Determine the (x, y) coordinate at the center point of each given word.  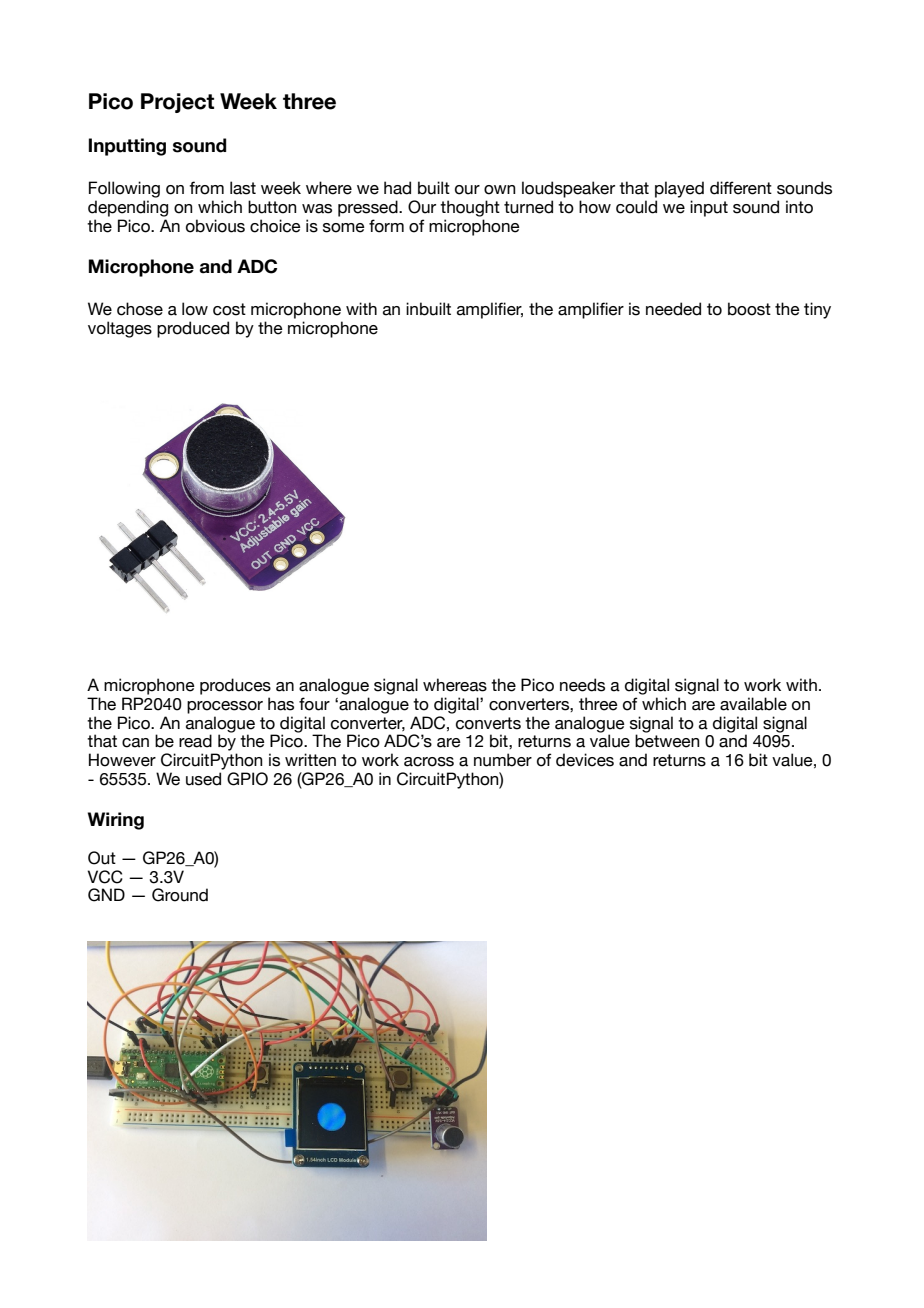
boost (749, 309)
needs (582, 685)
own (500, 190)
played (679, 189)
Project (177, 103)
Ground (180, 895)
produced (193, 329)
